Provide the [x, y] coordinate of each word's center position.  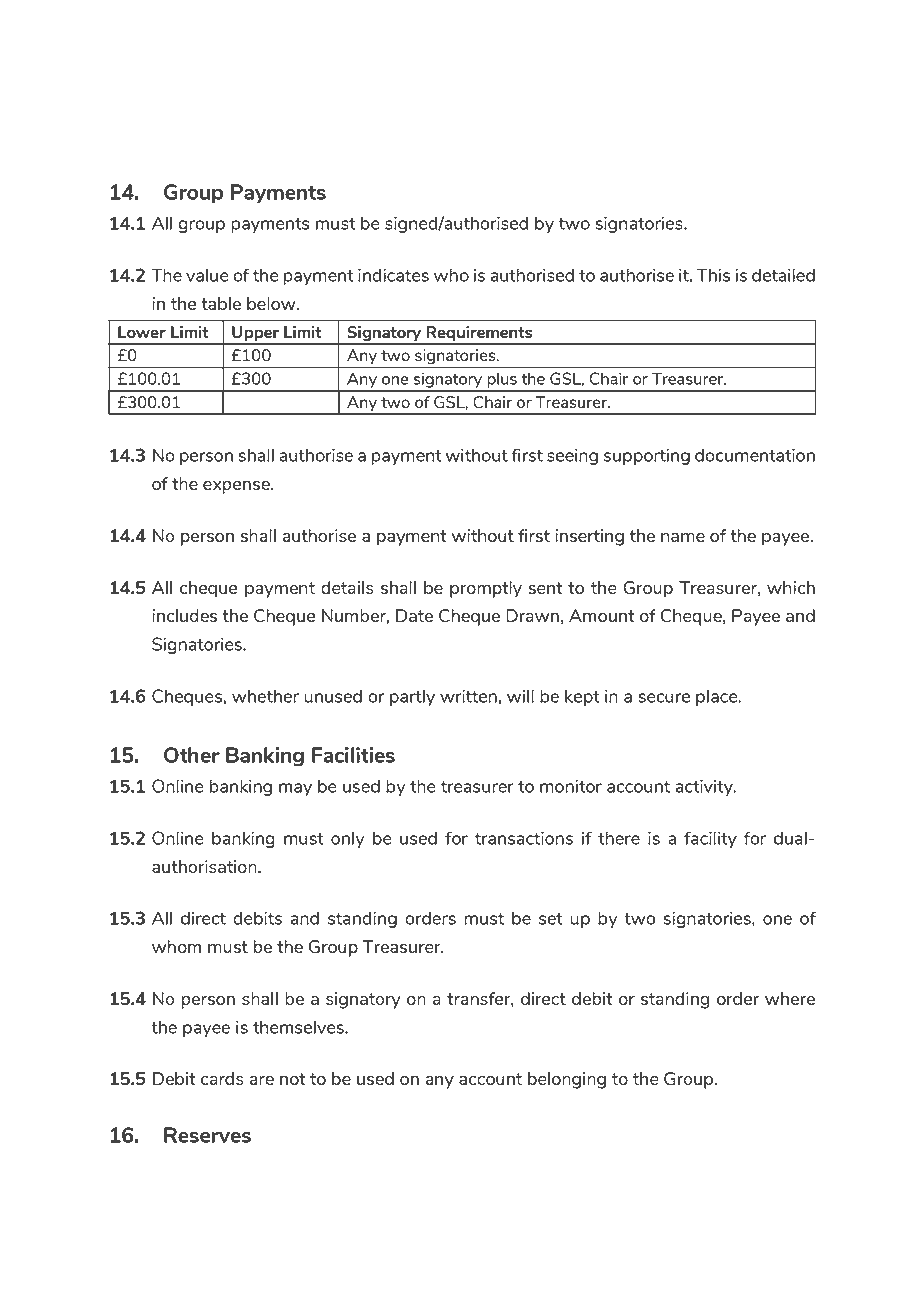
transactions [524, 838]
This [713, 275]
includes [184, 615]
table [221, 303]
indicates [393, 275]
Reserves [207, 1135]
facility [710, 839]
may [295, 789]
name [683, 537]
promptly [486, 589]
